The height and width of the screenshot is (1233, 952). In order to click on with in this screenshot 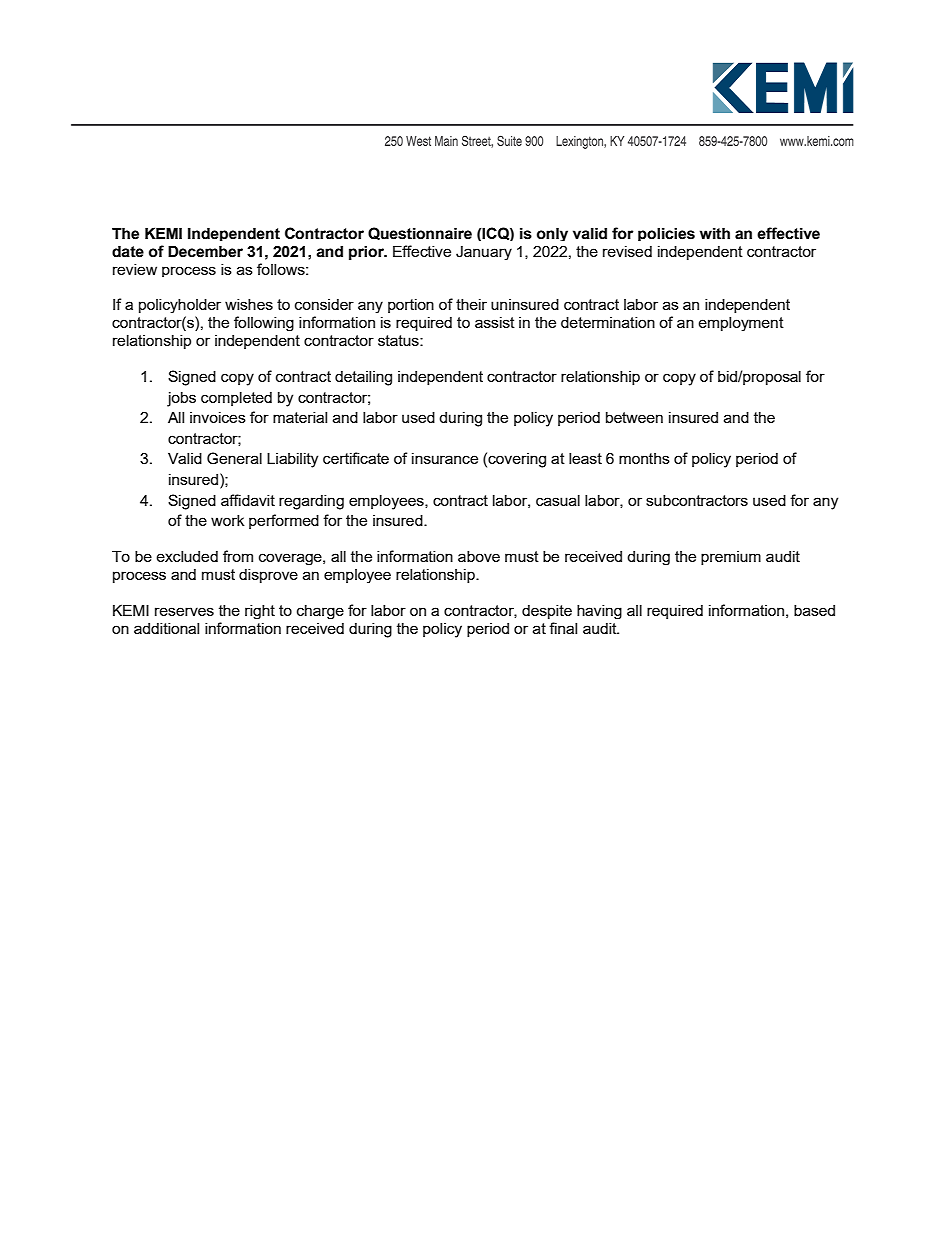, I will do `click(715, 233)`.
